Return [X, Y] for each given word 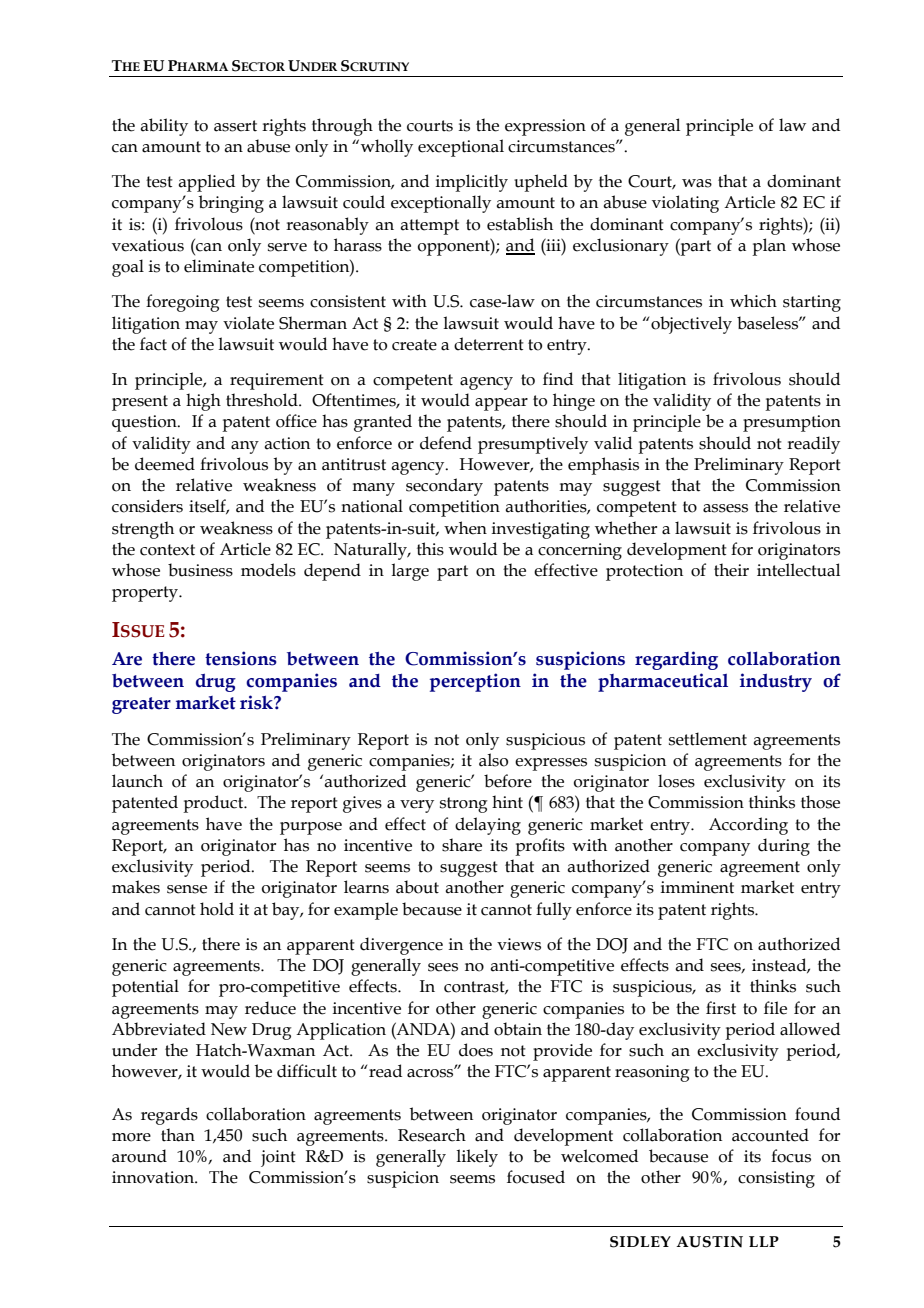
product [214, 804]
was [697, 183]
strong [464, 805]
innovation [154, 1177]
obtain [518, 1029]
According [748, 826]
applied [206, 183]
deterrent [489, 344]
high [203, 402]
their [731, 570]
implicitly [472, 183]
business [200, 570]
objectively [691, 325]
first [721, 1008]
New [229, 1029]
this [430, 549]
